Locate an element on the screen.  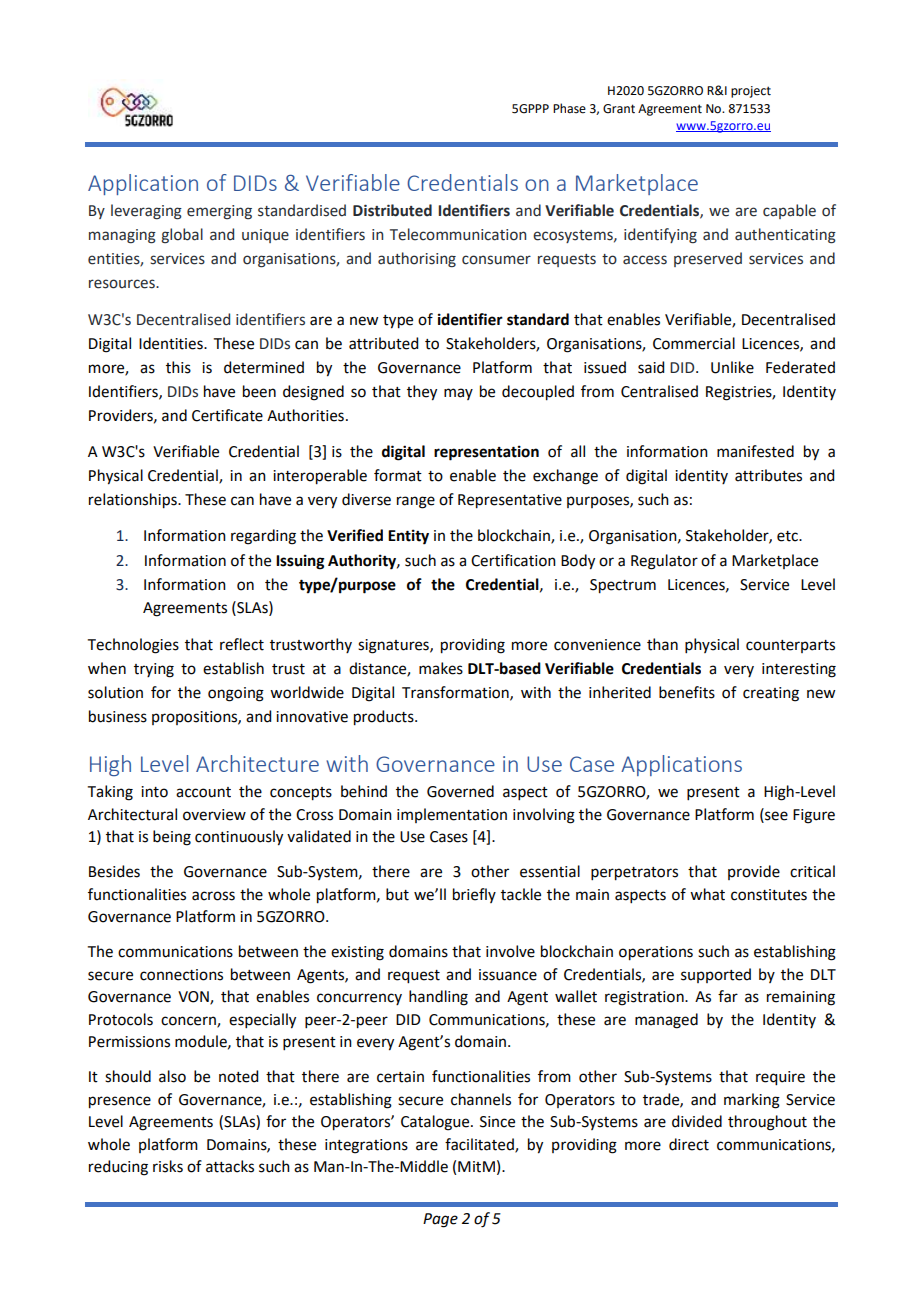
risks is located at coordinates (168, 1166).
